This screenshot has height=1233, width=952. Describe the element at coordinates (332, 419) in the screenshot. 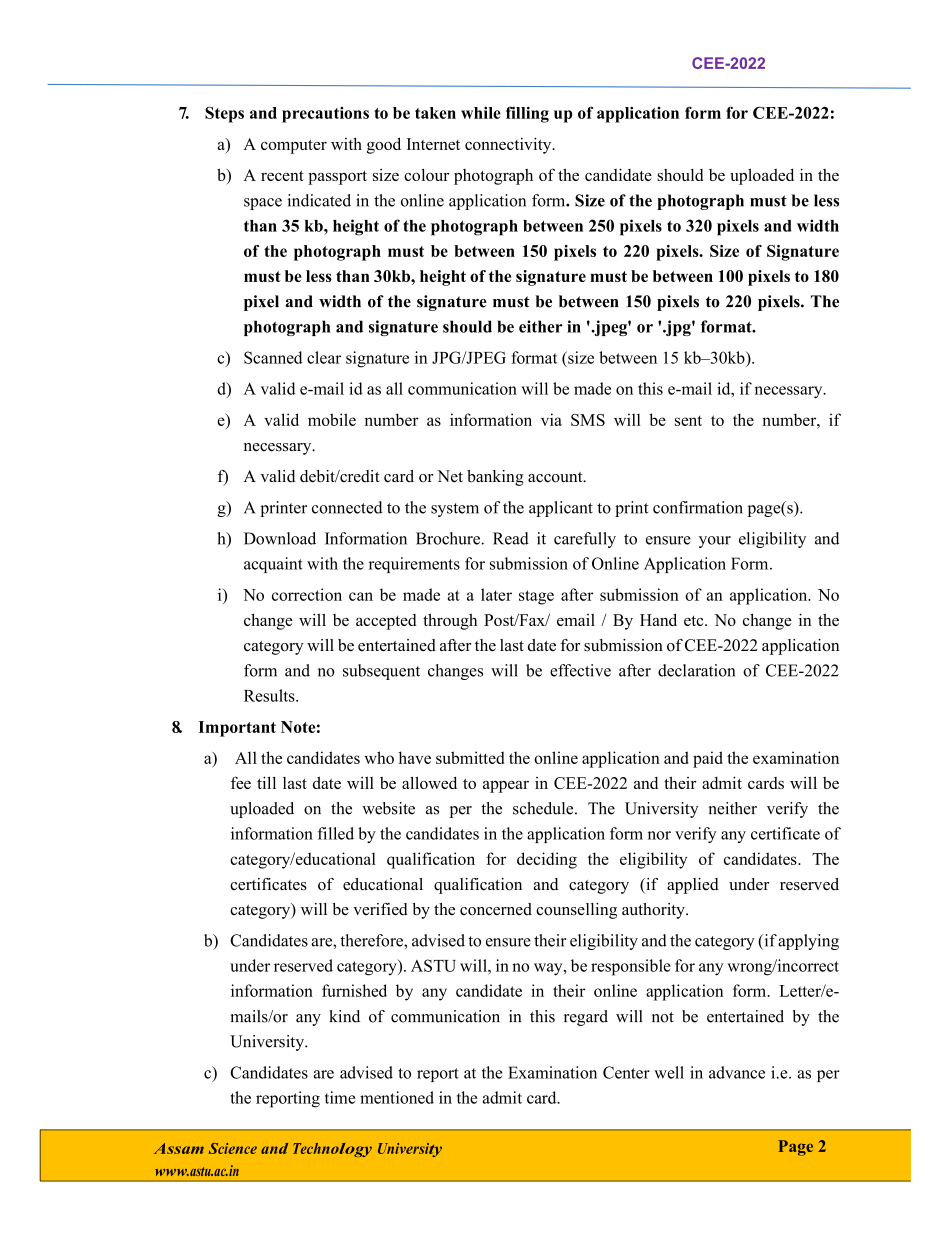

I see `mobile` at that location.
